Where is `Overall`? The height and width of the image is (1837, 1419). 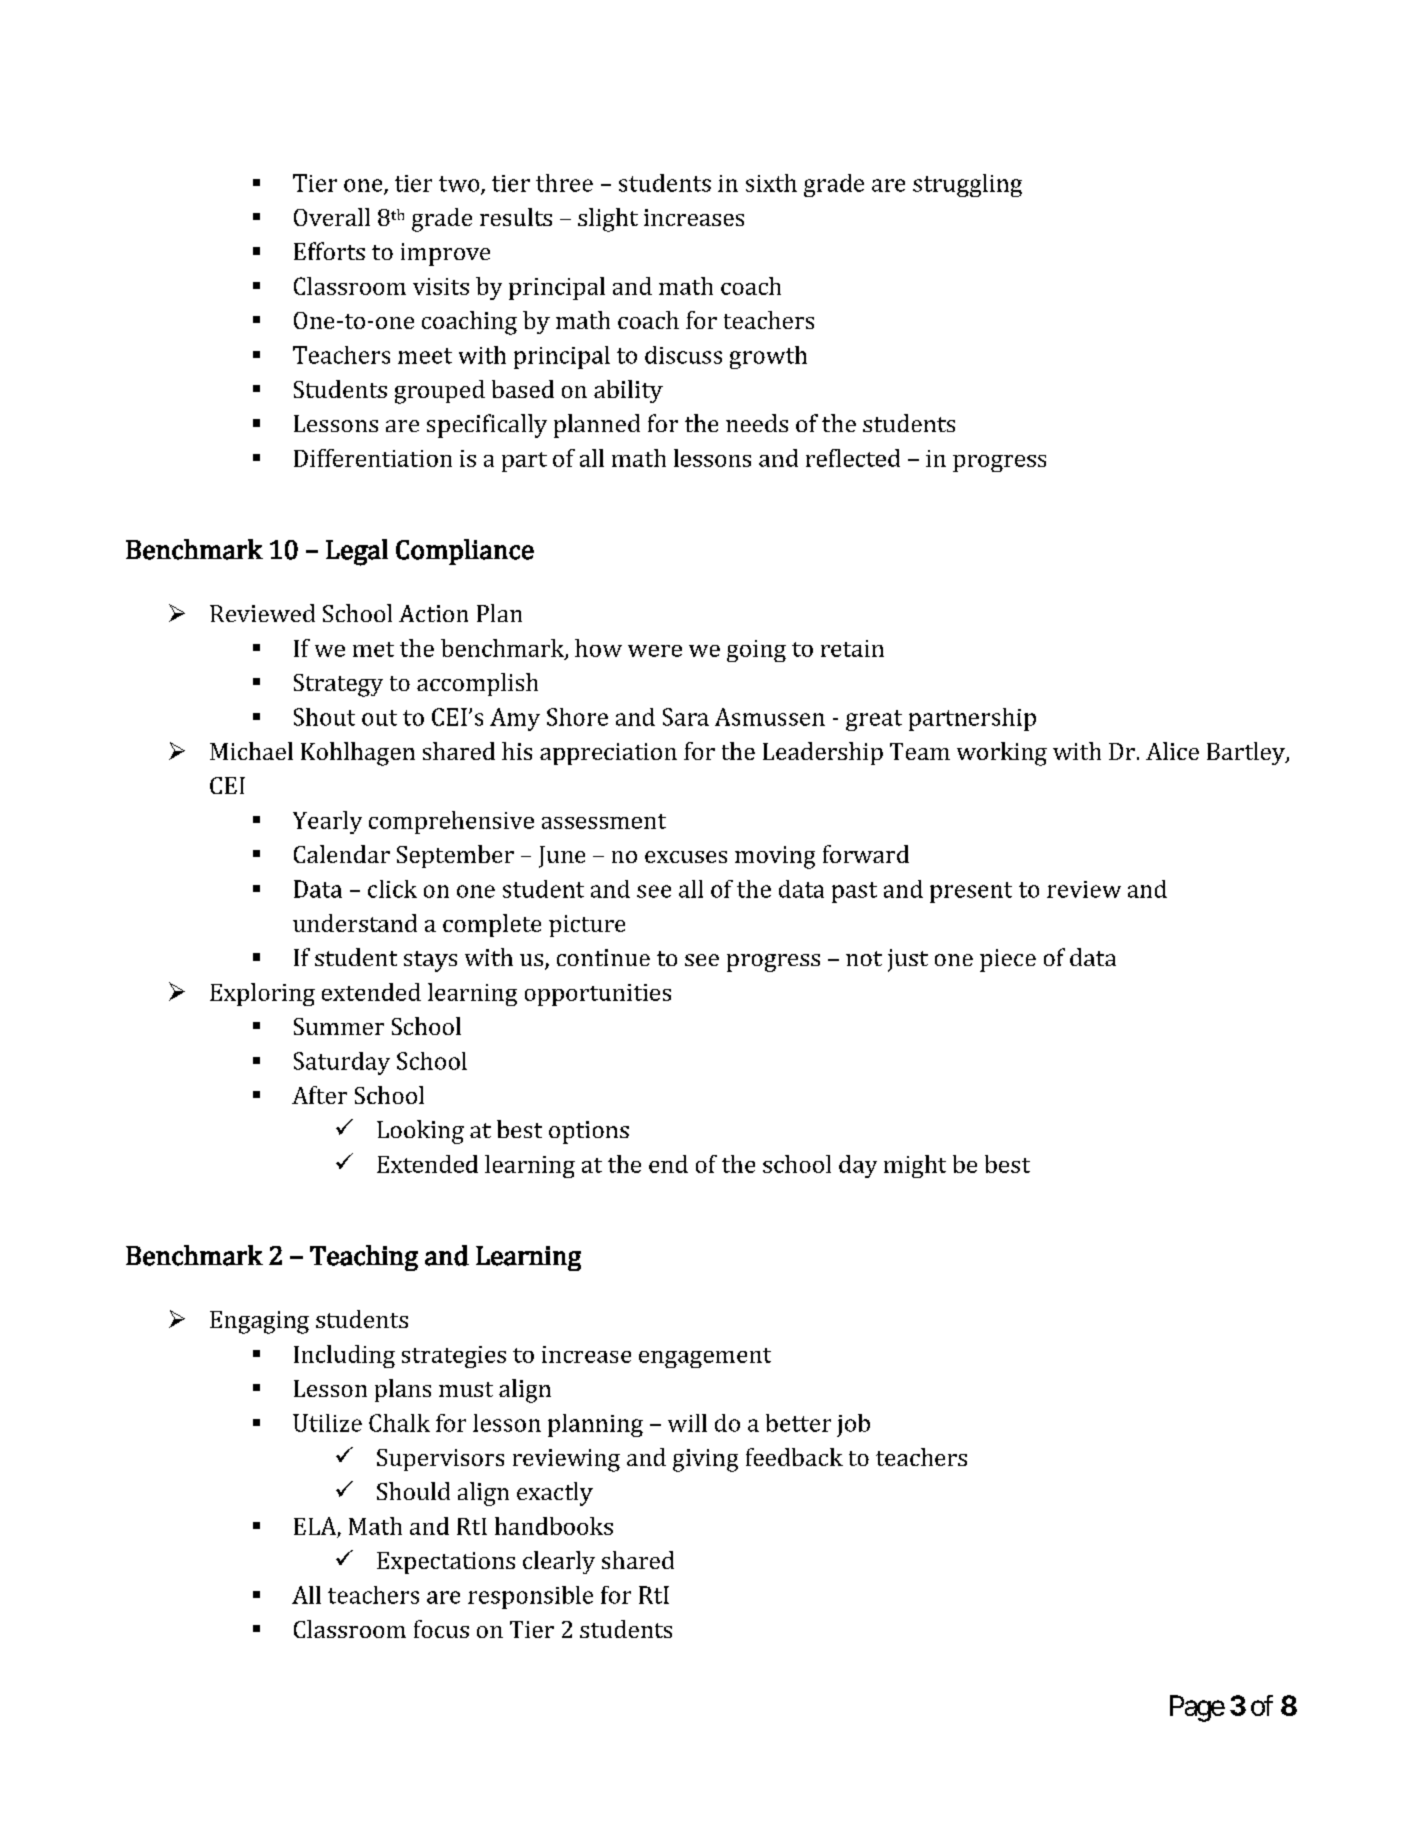 Overall is located at coordinates (332, 217).
